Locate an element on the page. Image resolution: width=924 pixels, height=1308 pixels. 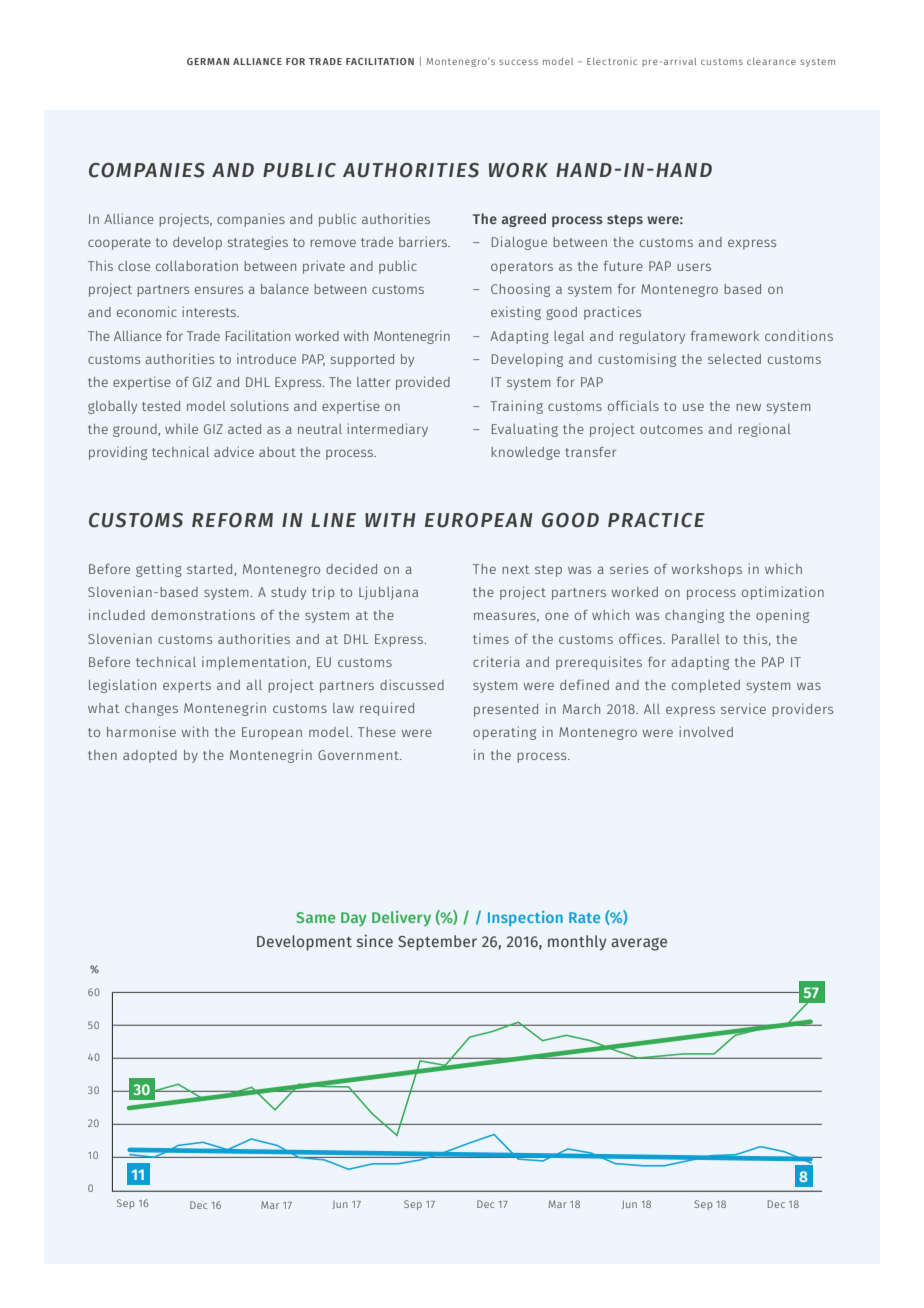
success is located at coordinates (518, 62).
